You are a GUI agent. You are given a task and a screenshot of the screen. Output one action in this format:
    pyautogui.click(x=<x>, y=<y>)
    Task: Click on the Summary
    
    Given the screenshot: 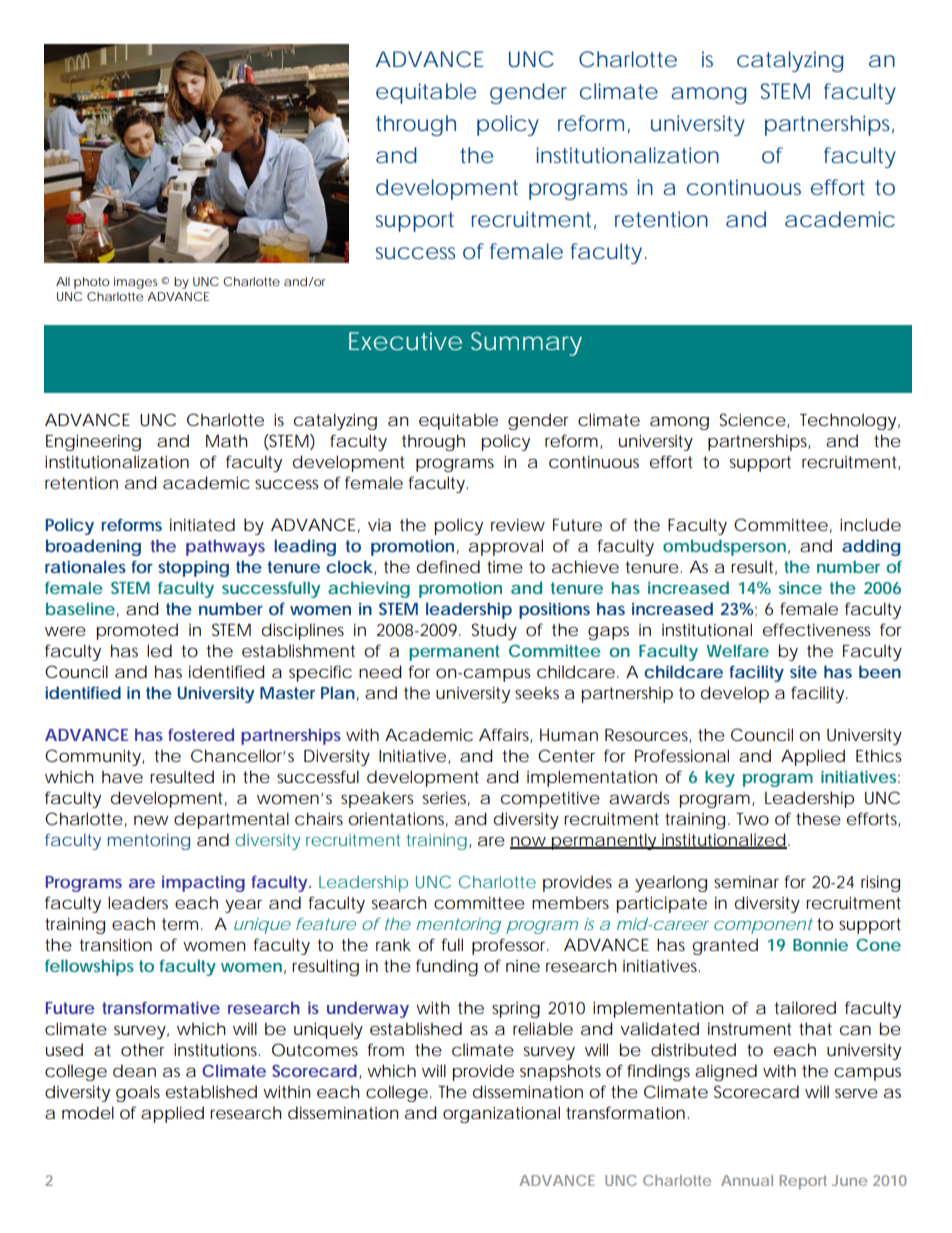 What is the action you would take?
    pyautogui.click(x=526, y=344)
